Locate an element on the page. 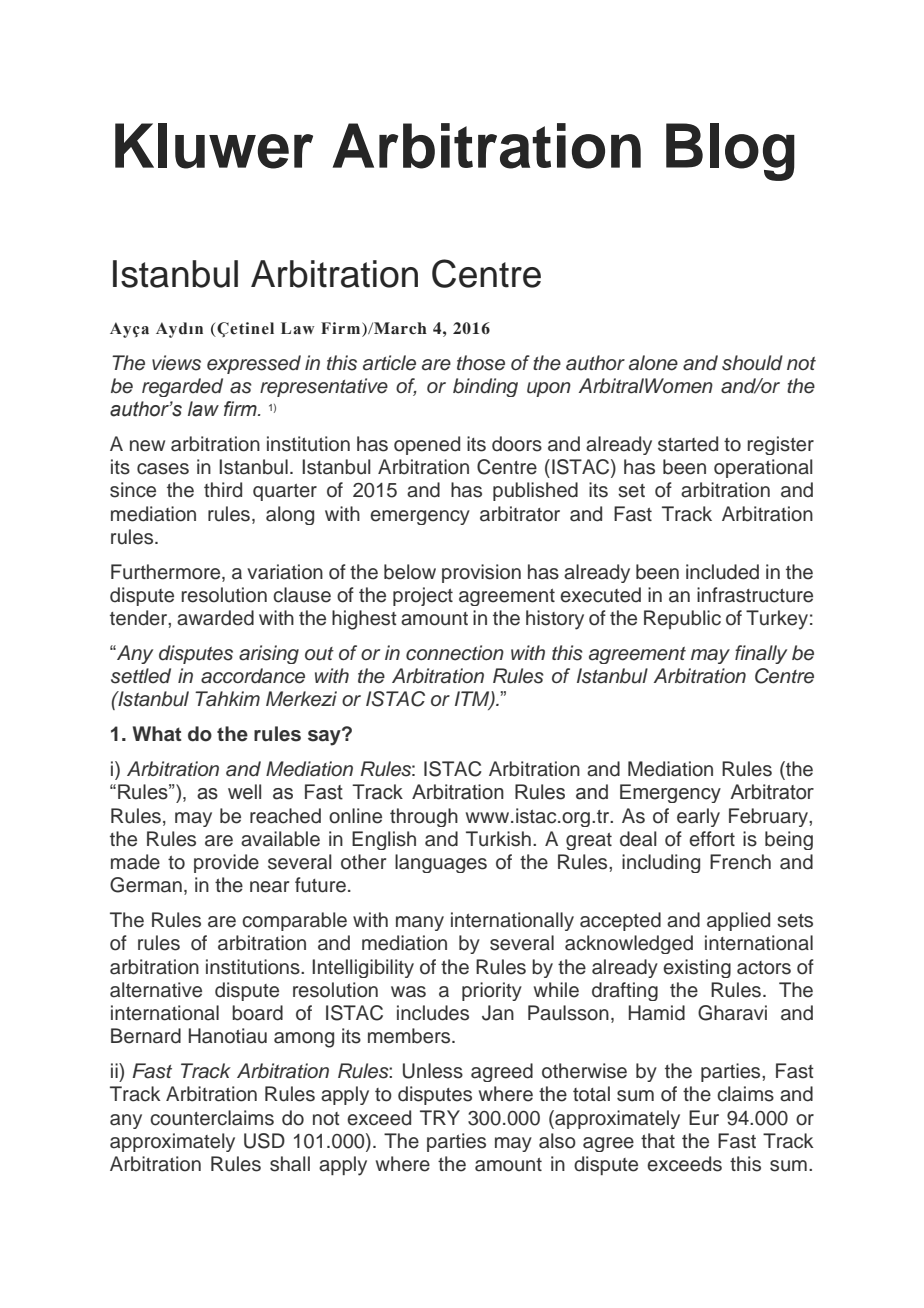  regarded is located at coordinates (182, 387).
